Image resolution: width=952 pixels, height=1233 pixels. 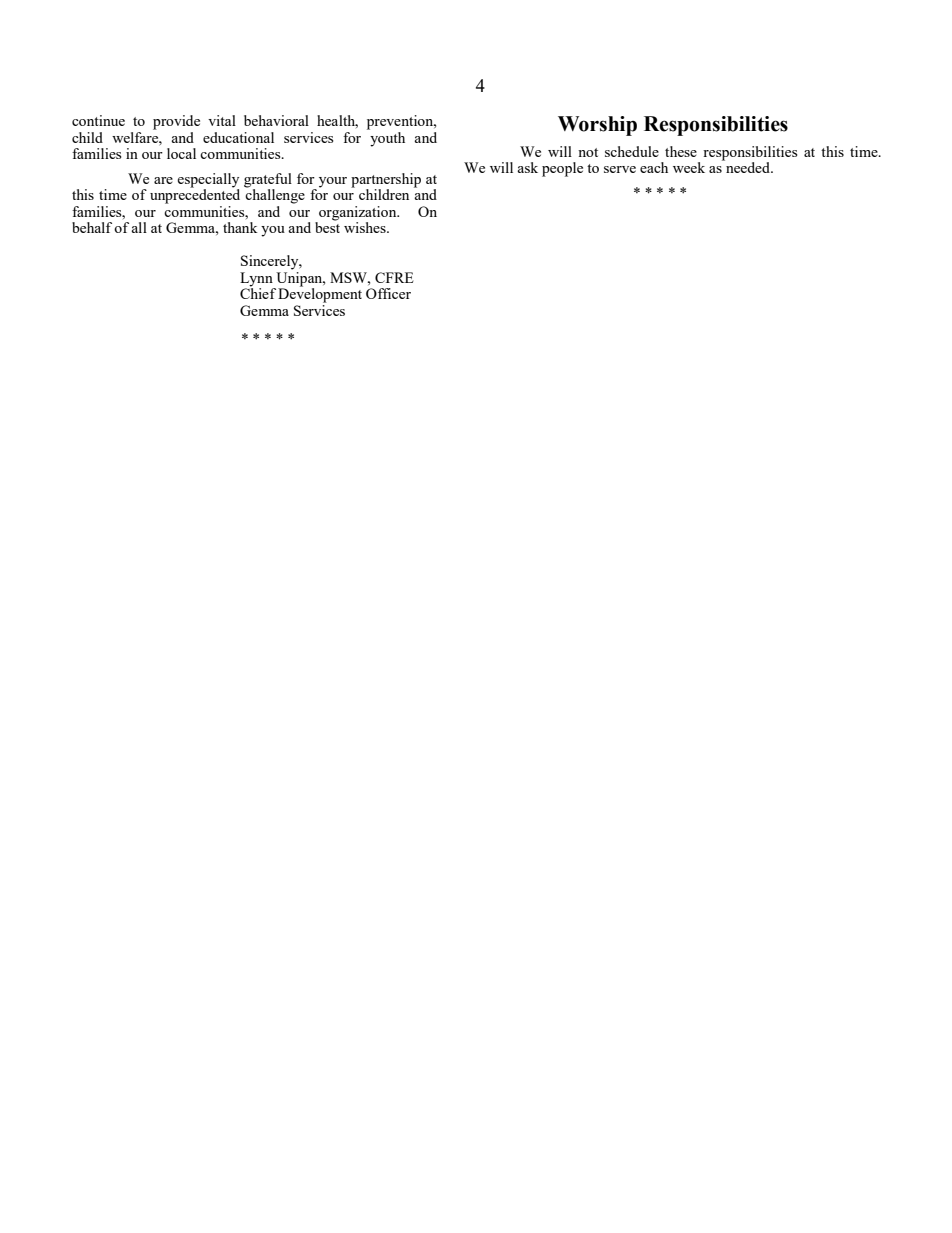 What do you see at coordinates (386, 138) in the image?
I see `youth` at bounding box center [386, 138].
